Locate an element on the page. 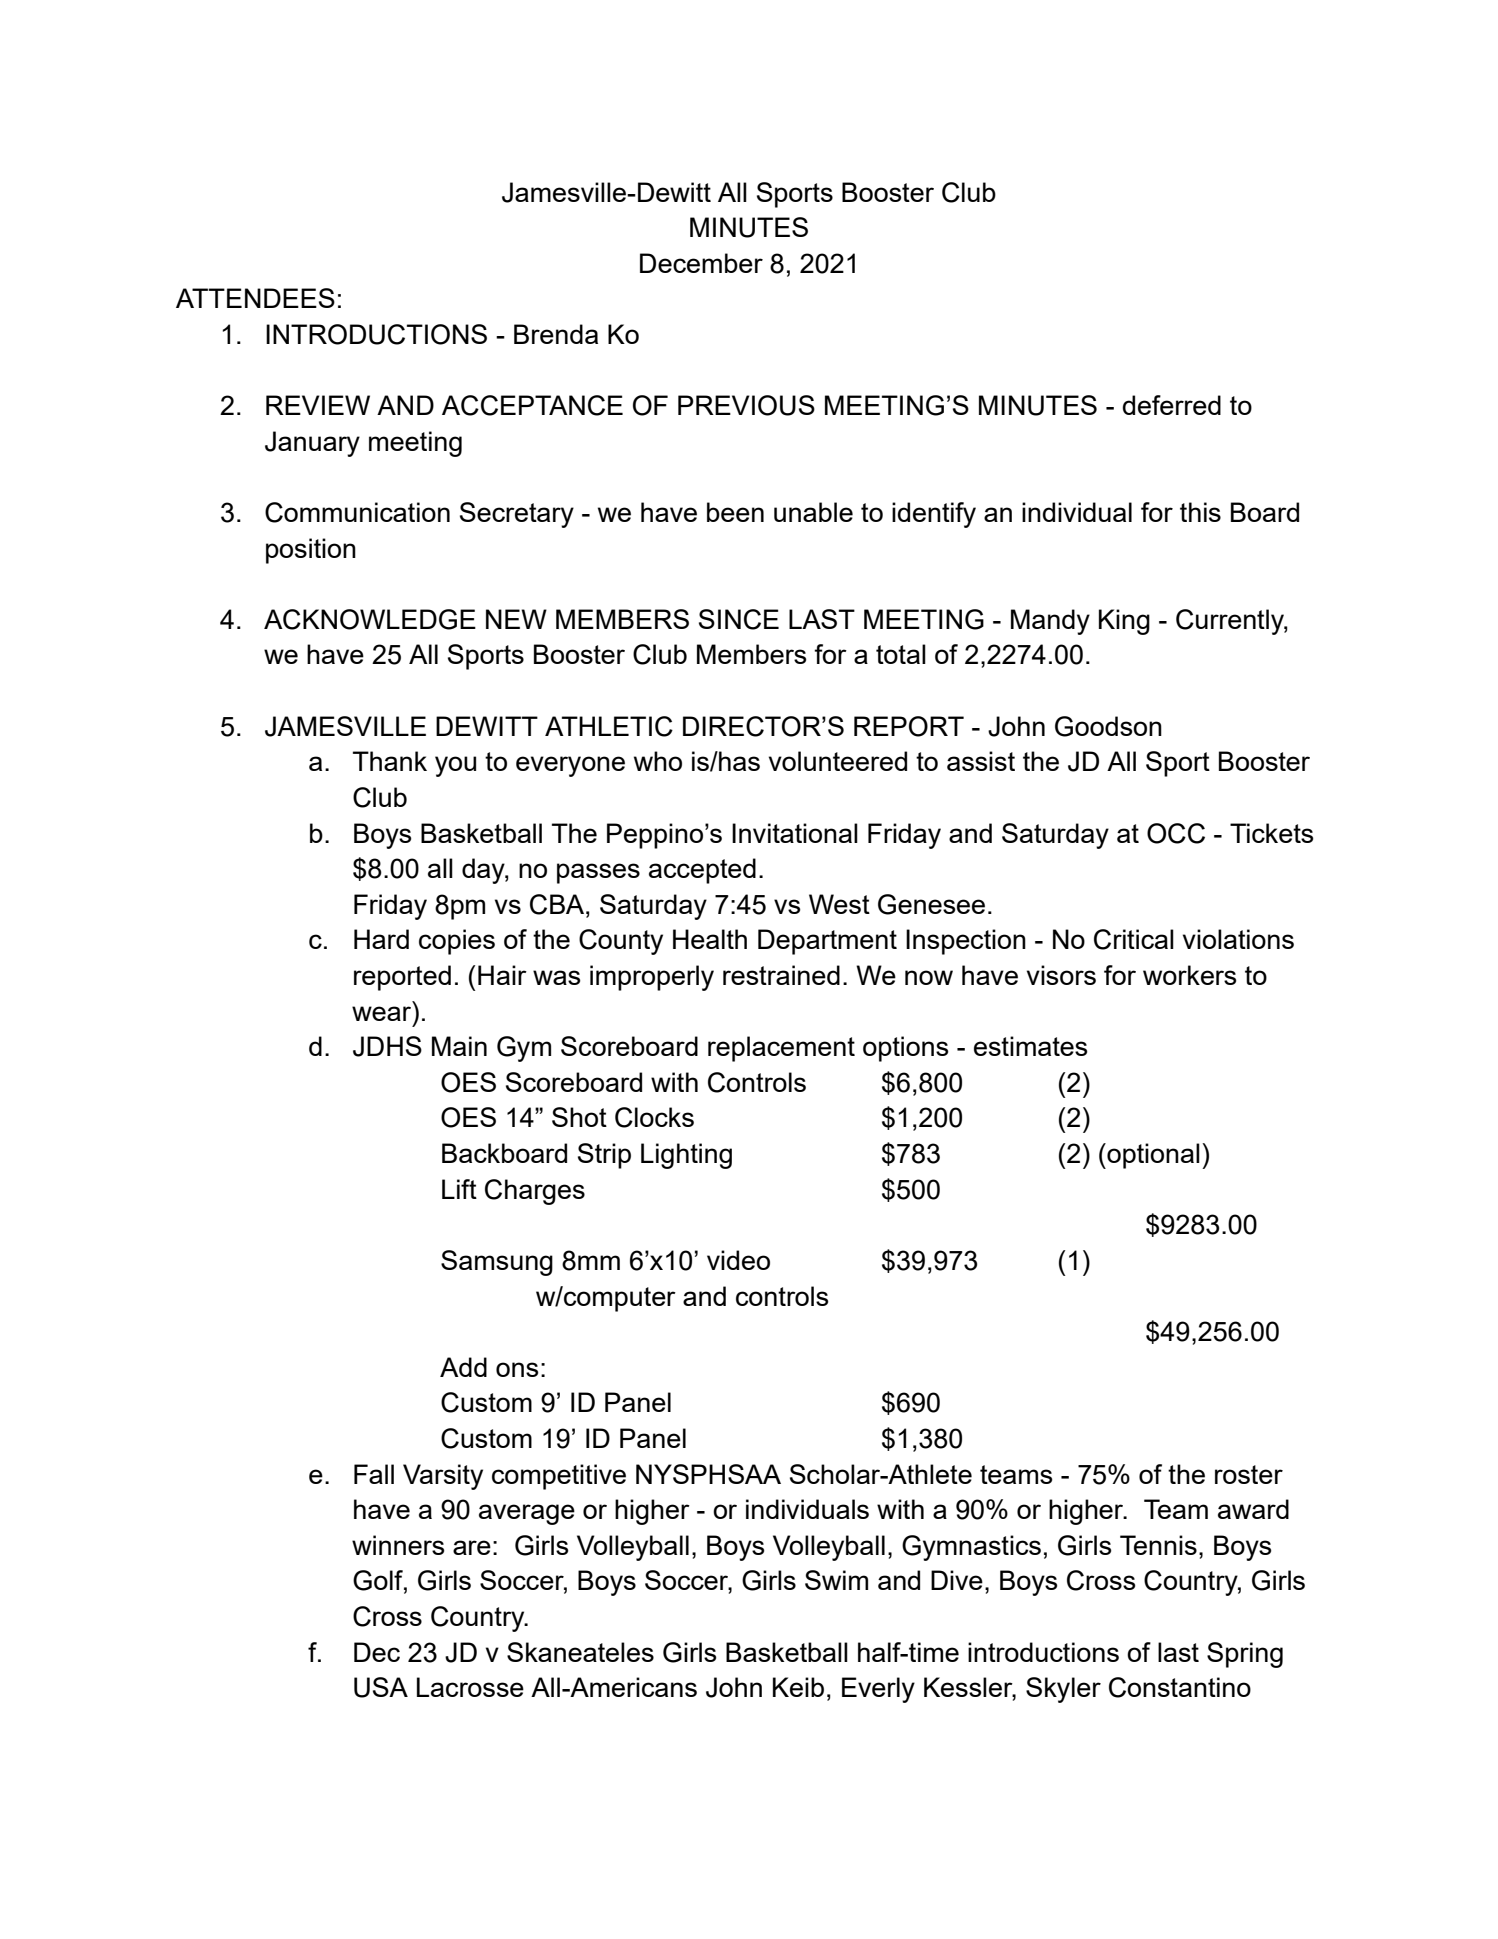 This image has width=1498, height=1939. December is located at coordinates (701, 263).
